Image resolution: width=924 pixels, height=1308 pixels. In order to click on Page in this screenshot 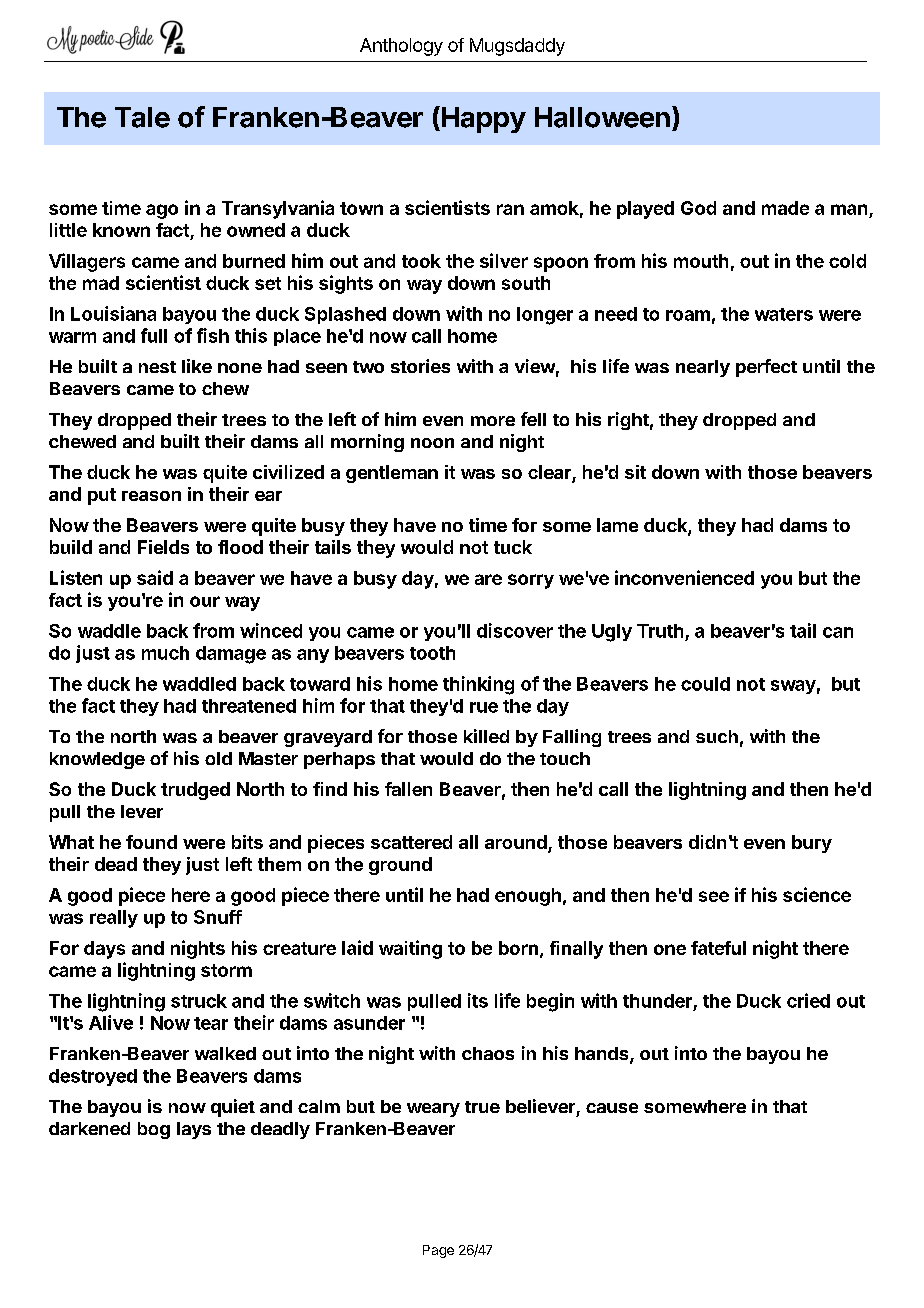, I will do `click(438, 1251)`.
